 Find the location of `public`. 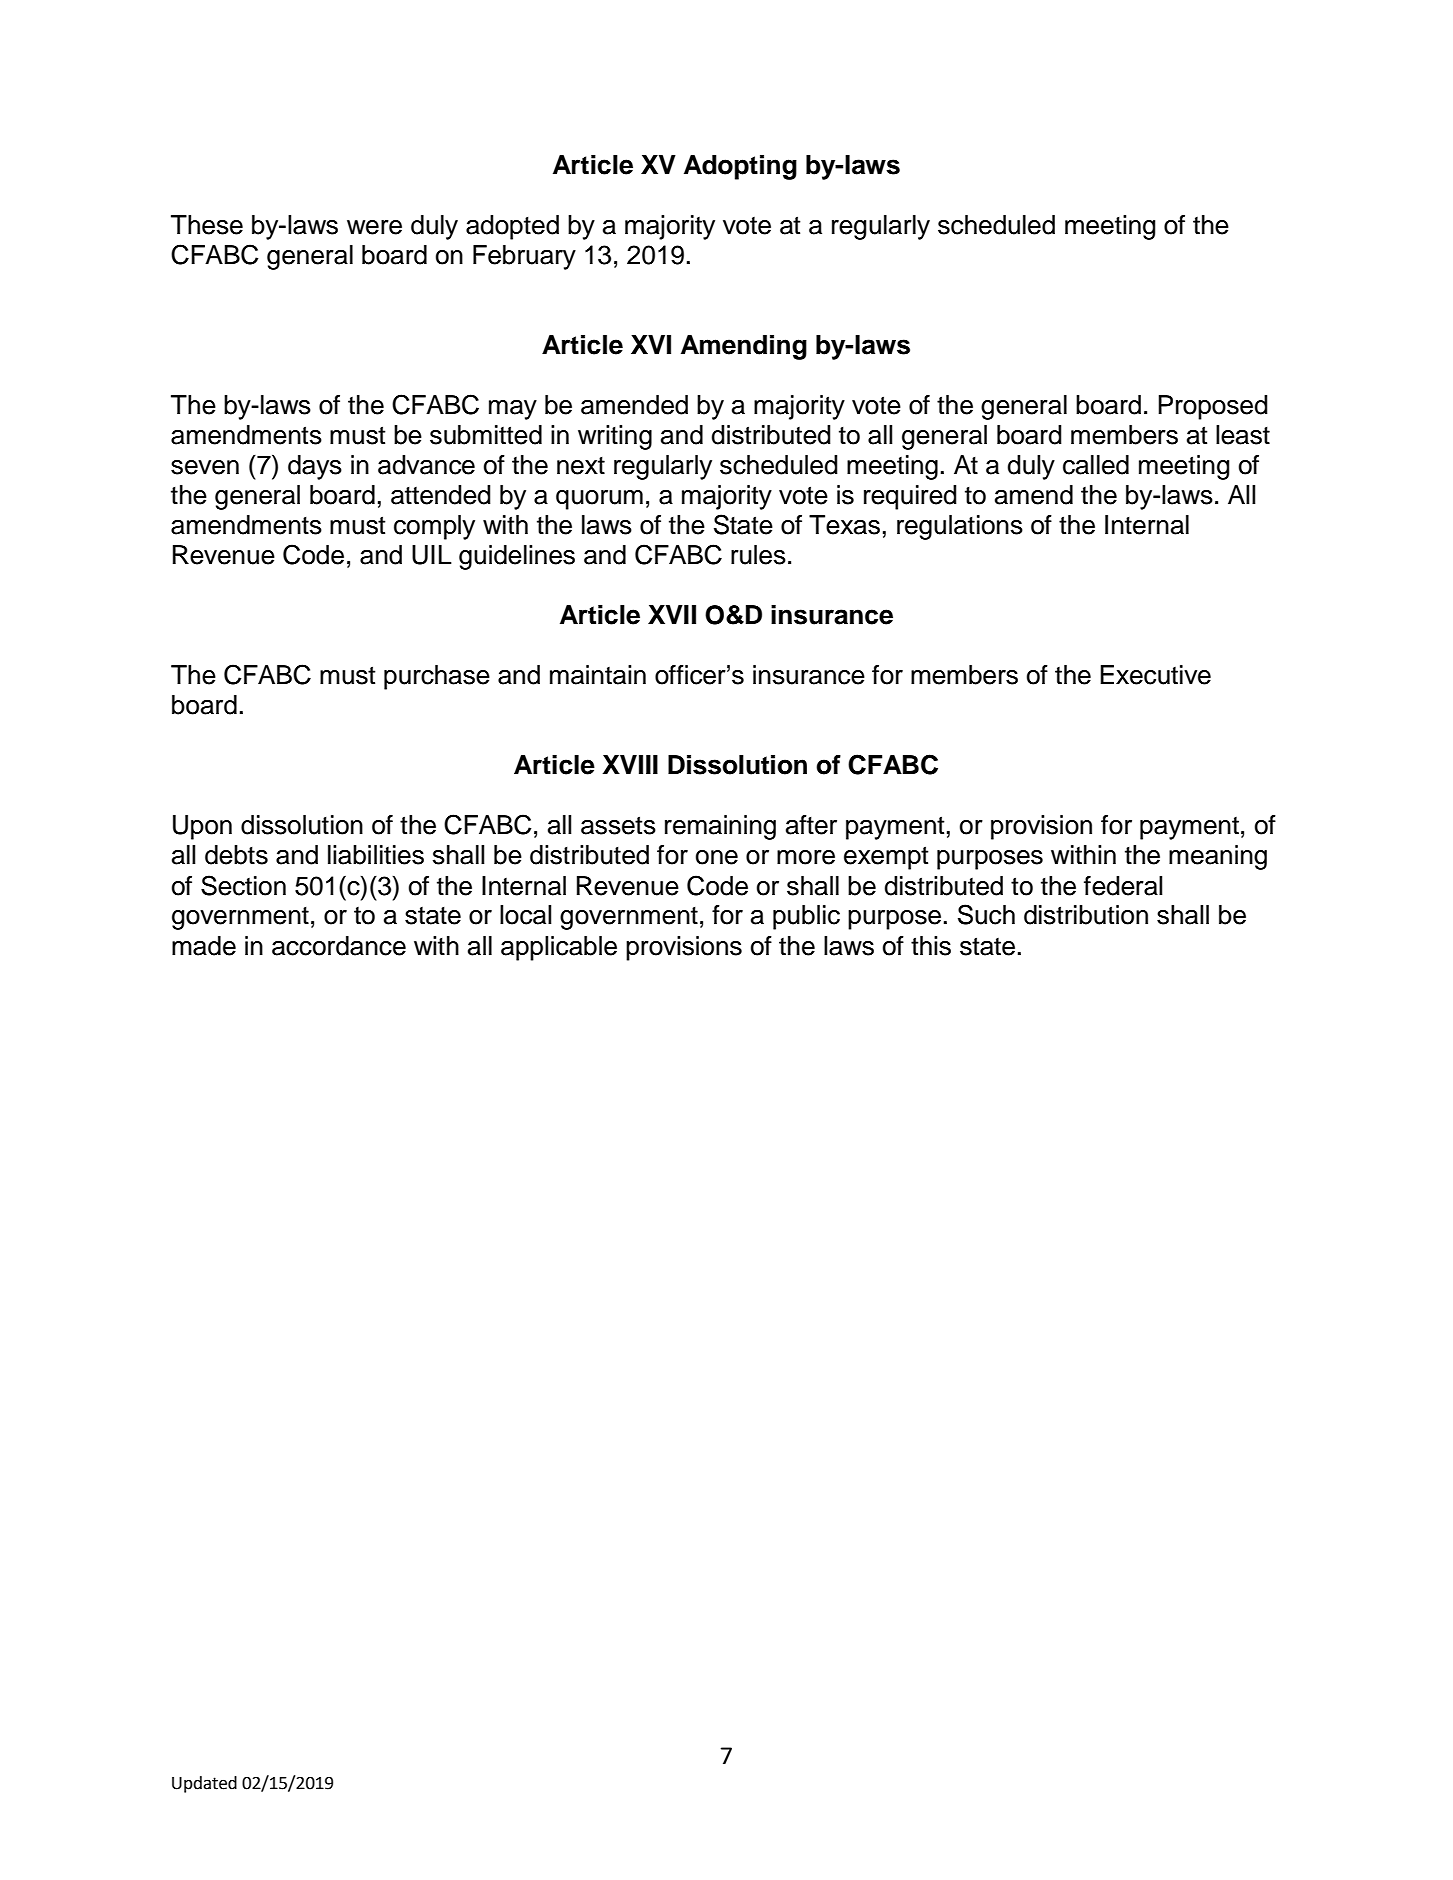

public is located at coordinates (806, 917).
